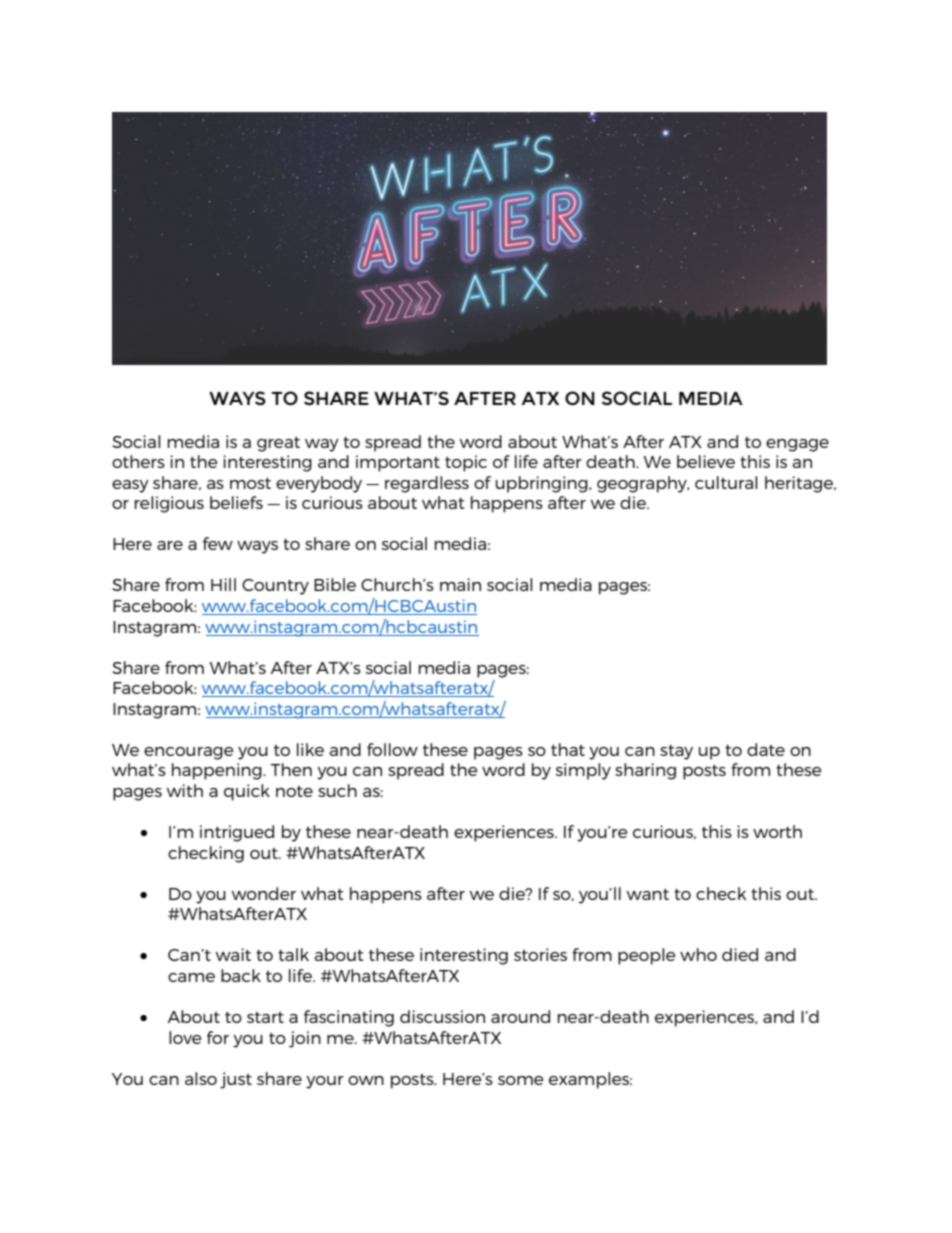  Describe the element at coordinates (250, 483) in the page. I see `most` at that location.
